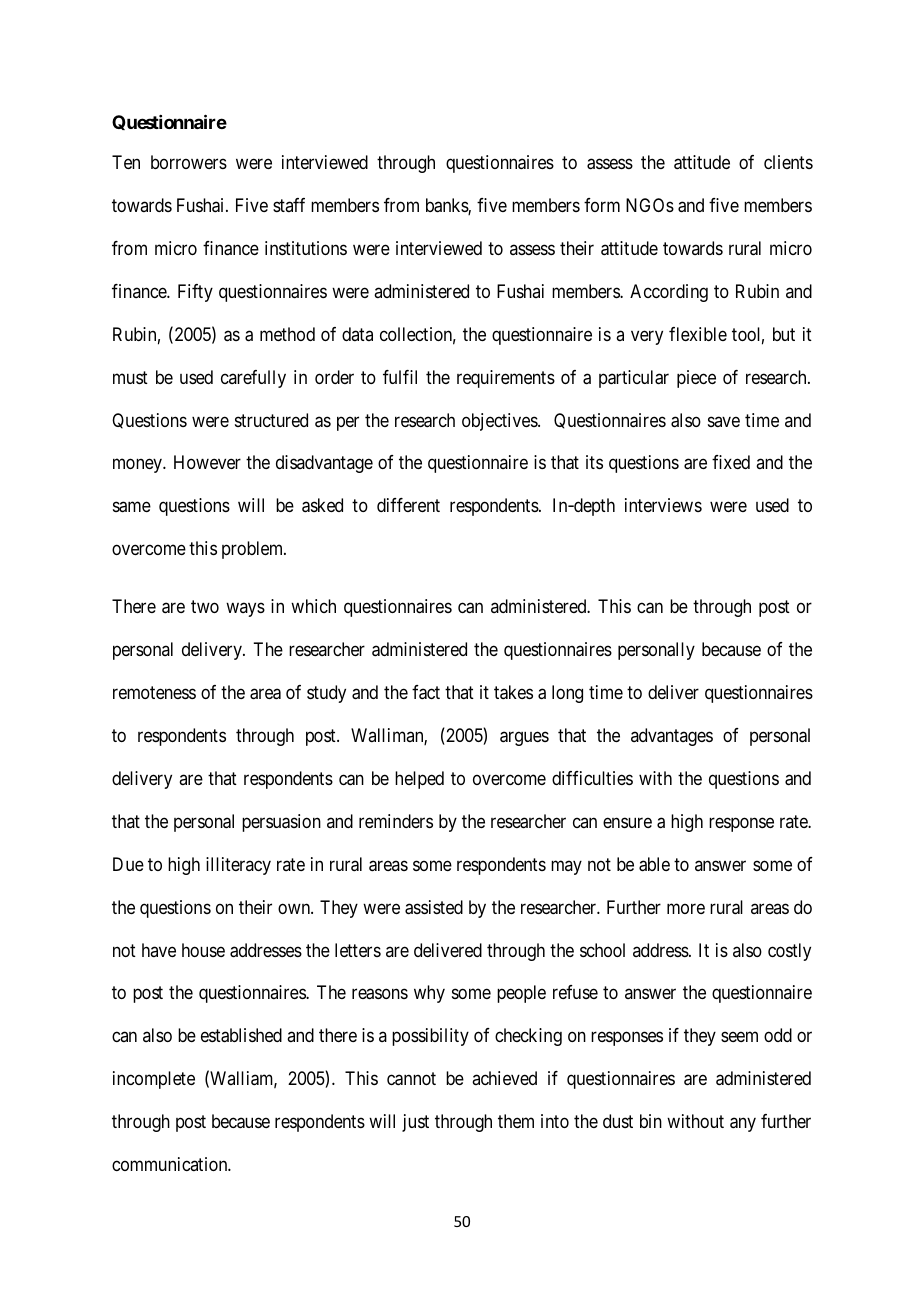 This page has width=924, height=1308. I want to click on fact, so click(426, 692).
